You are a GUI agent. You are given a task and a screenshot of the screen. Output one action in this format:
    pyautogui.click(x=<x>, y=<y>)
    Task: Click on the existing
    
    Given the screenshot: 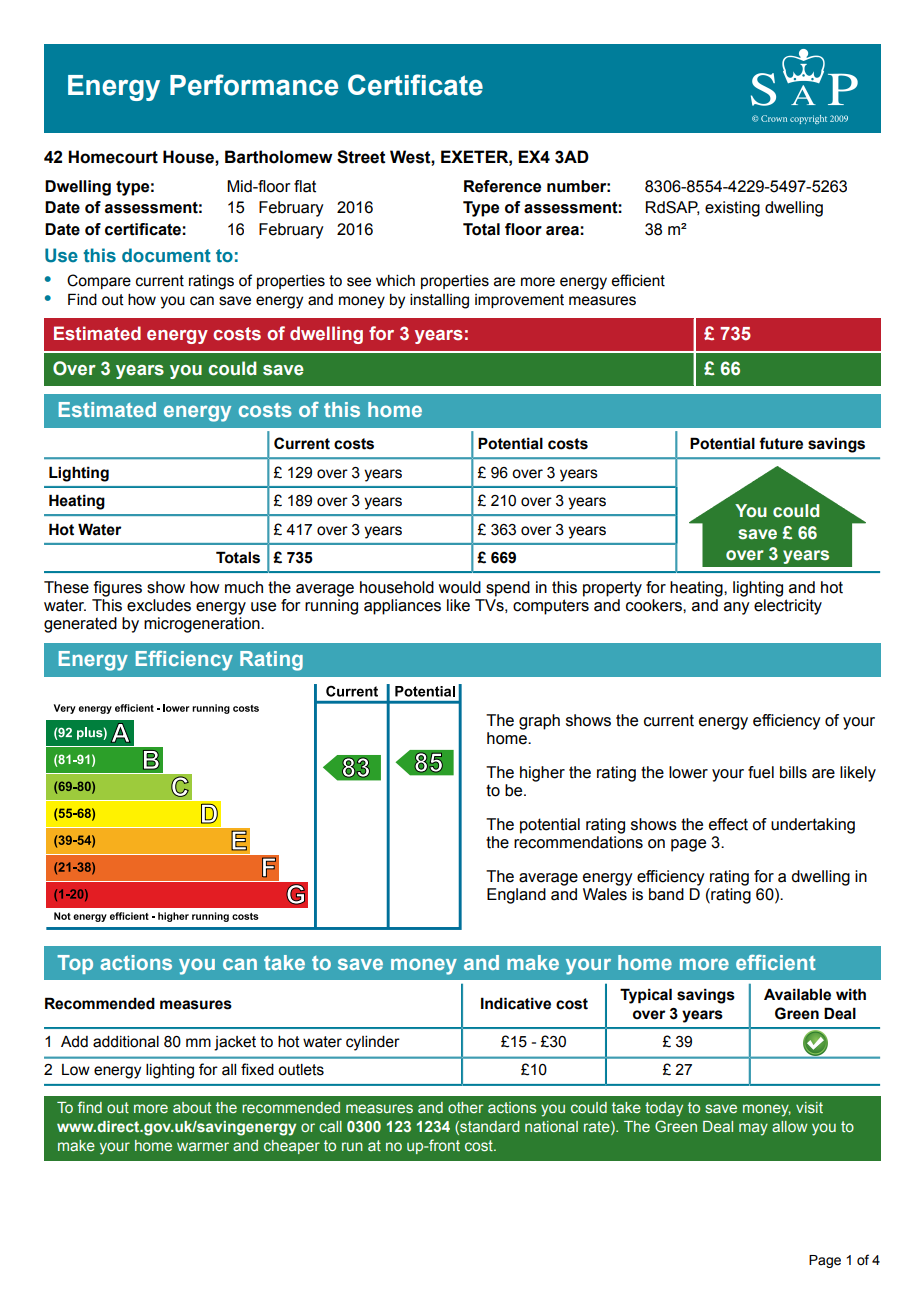 What is the action you would take?
    pyautogui.click(x=732, y=209)
